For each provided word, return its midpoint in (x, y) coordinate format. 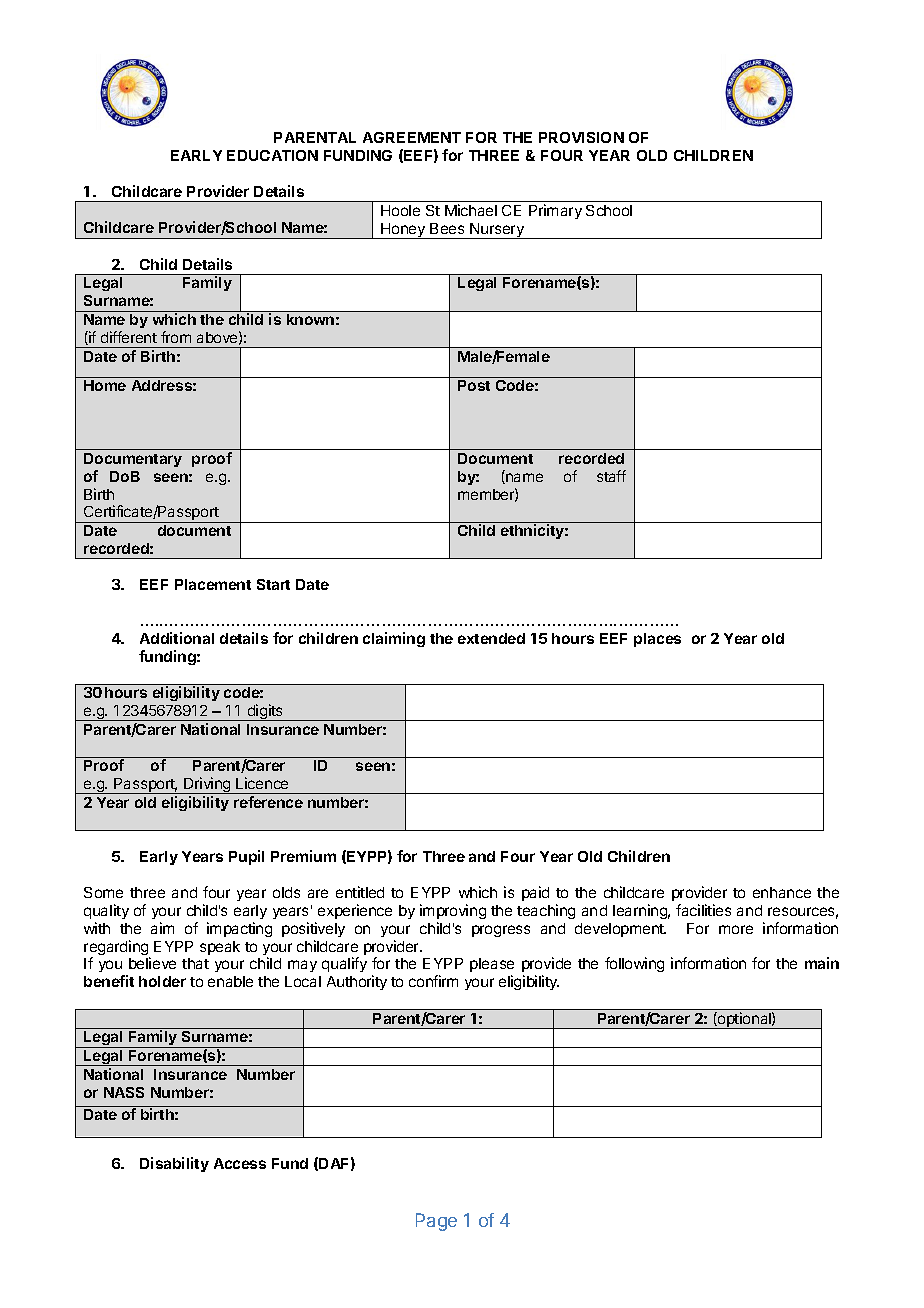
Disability (174, 1164)
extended (491, 638)
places (657, 640)
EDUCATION (272, 155)
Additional (177, 638)
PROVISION (581, 137)
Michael (471, 210)
